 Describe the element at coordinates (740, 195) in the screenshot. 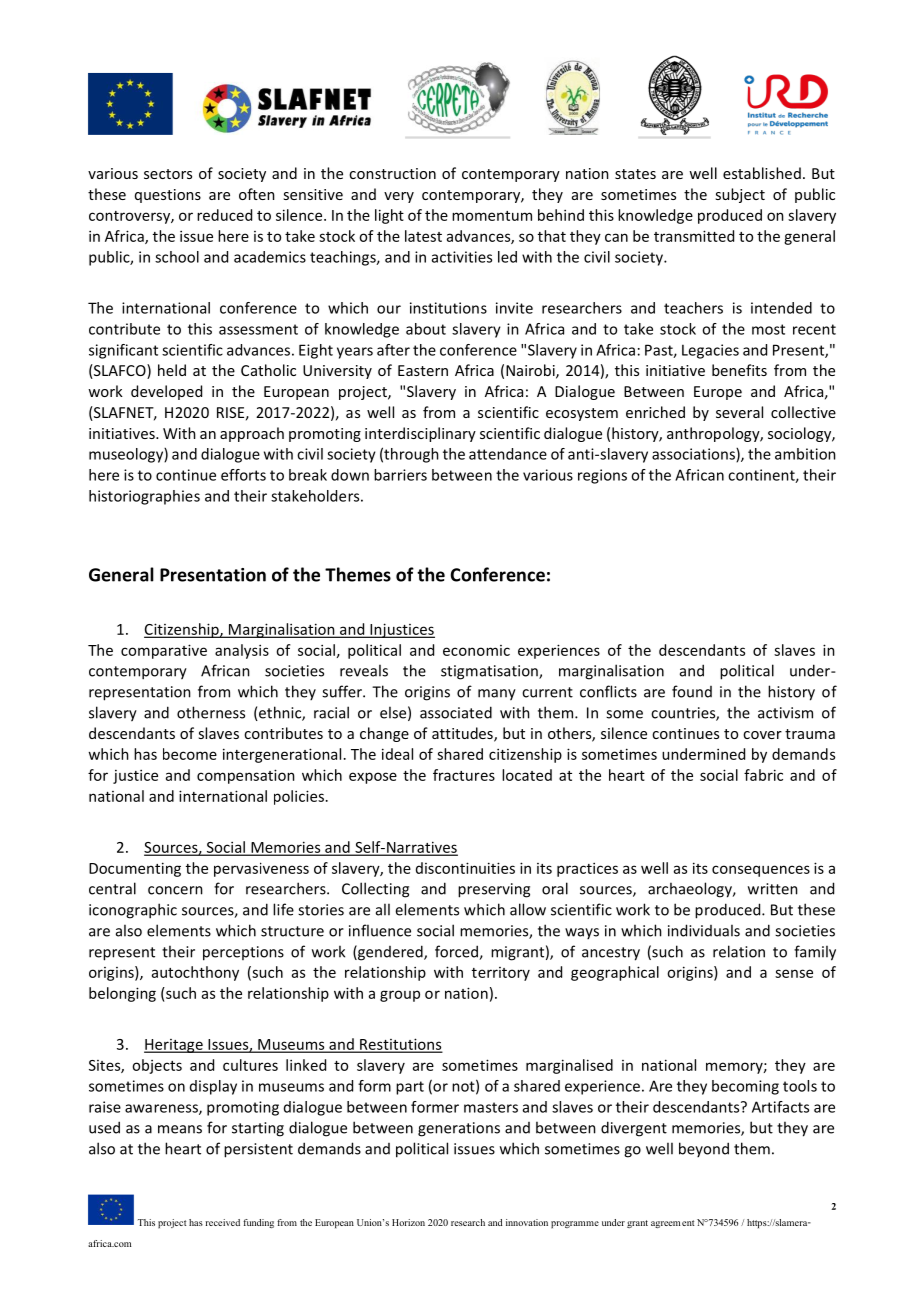

I see `subject` at that location.
